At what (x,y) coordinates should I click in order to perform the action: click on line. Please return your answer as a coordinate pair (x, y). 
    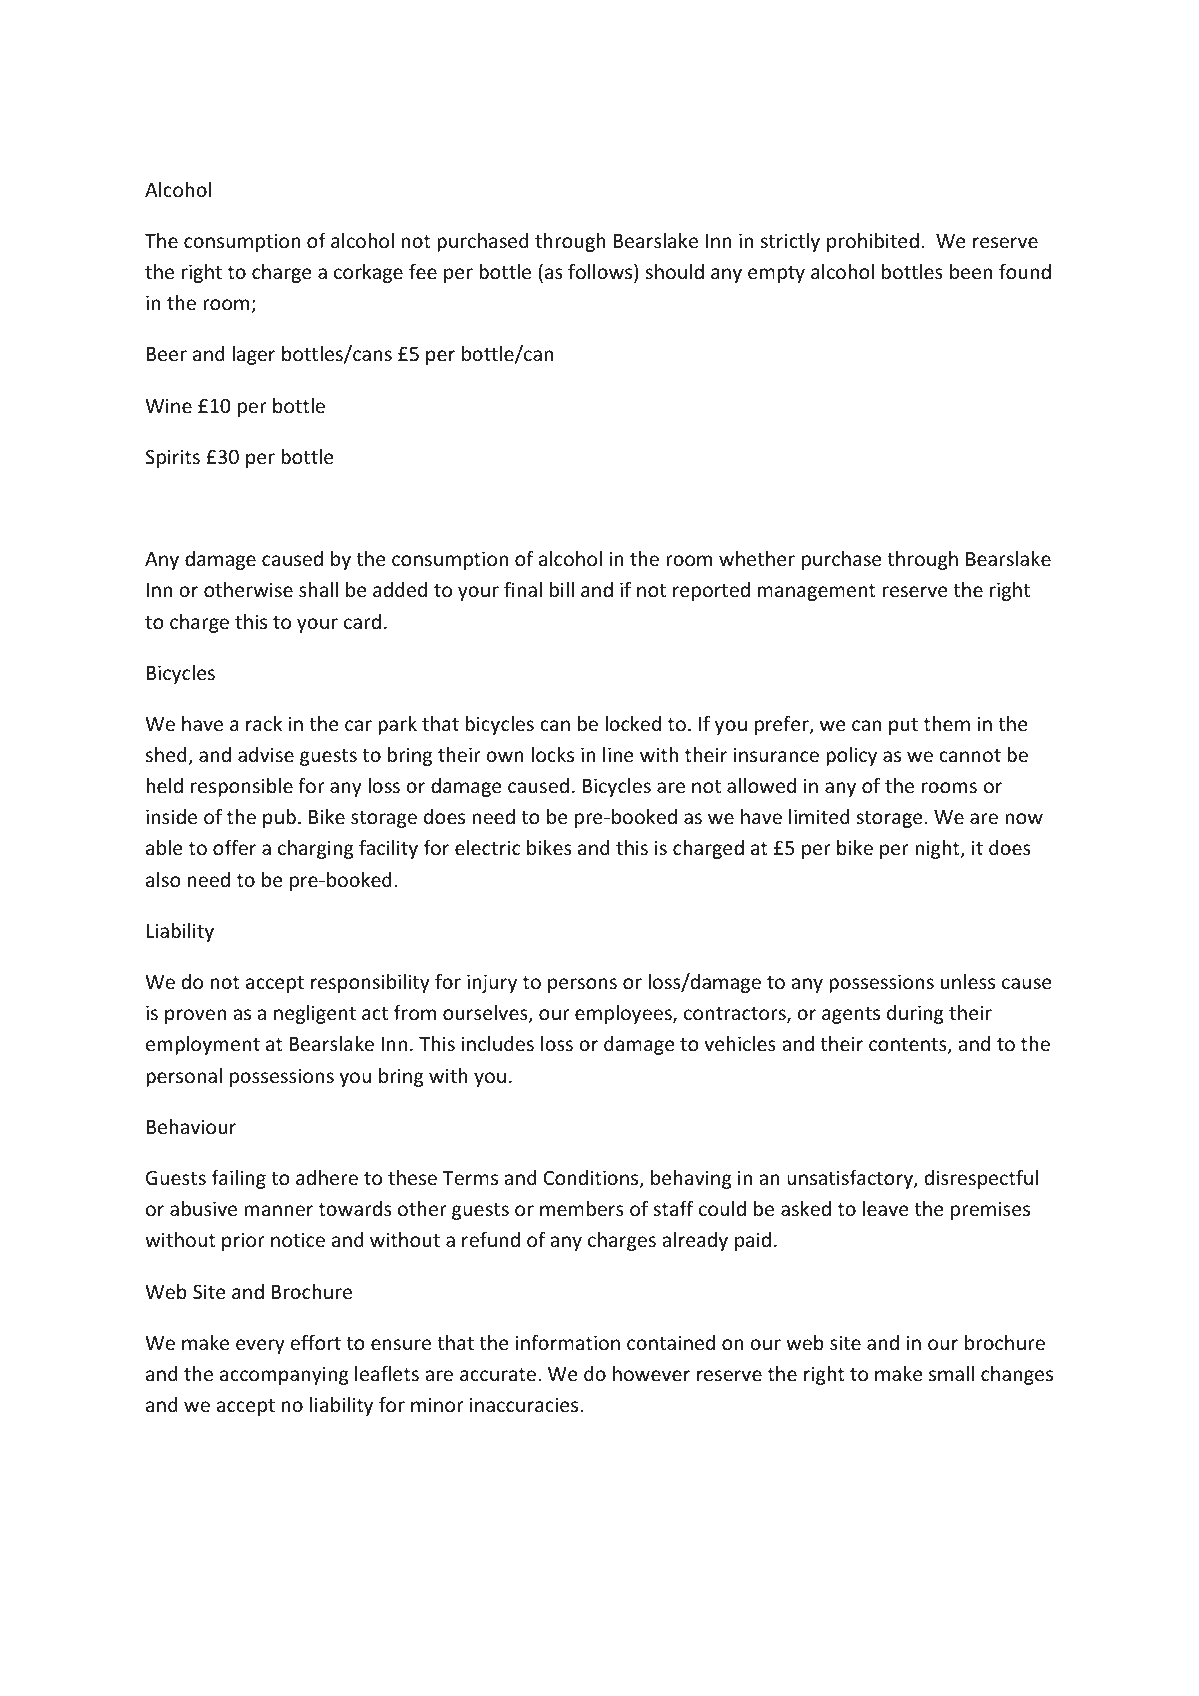
    Looking at the image, I should click on (618, 754).
